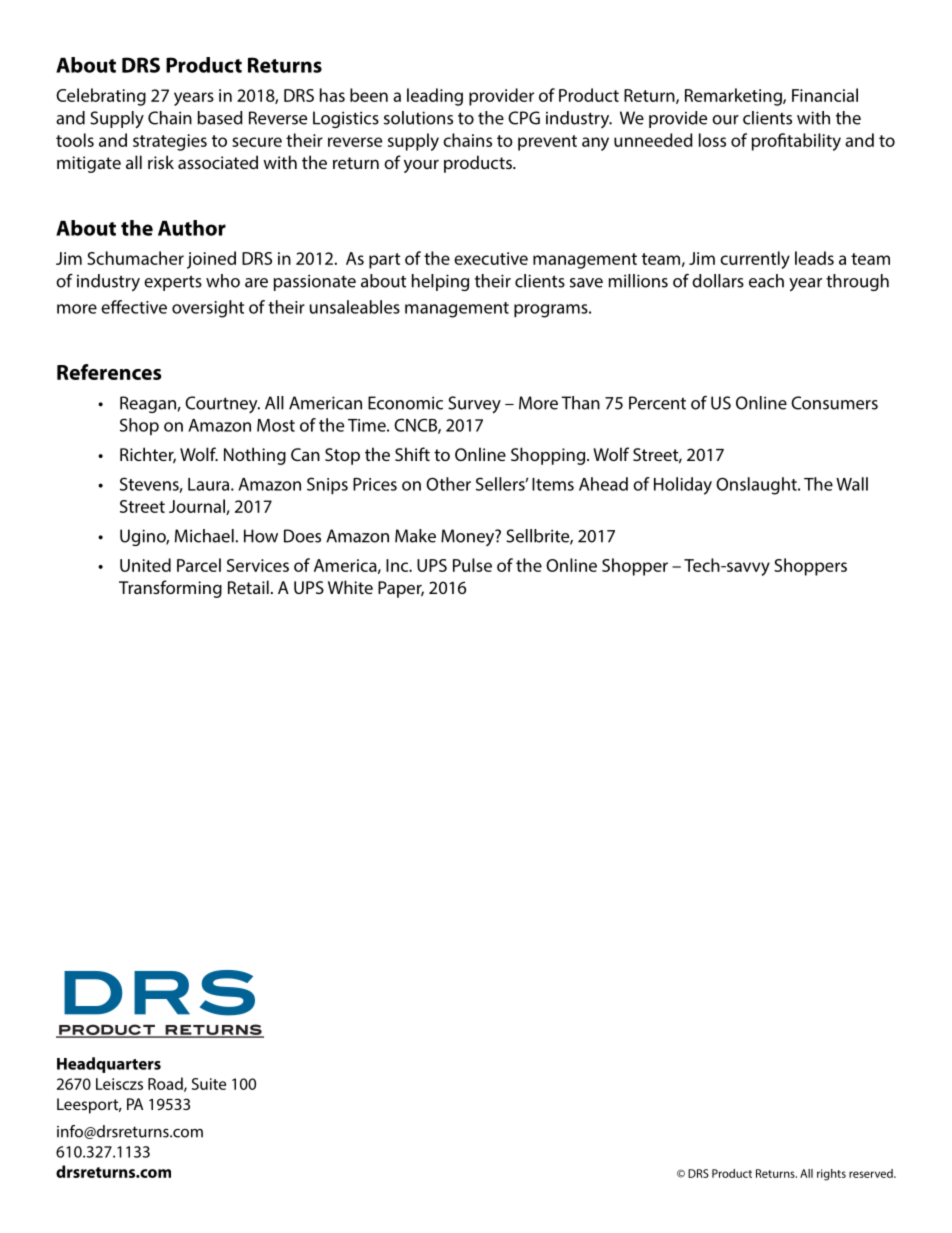 Image resolution: width=952 pixels, height=1233 pixels. What do you see at coordinates (472, 565) in the page?
I see `Pulse` at bounding box center [472, 565].
